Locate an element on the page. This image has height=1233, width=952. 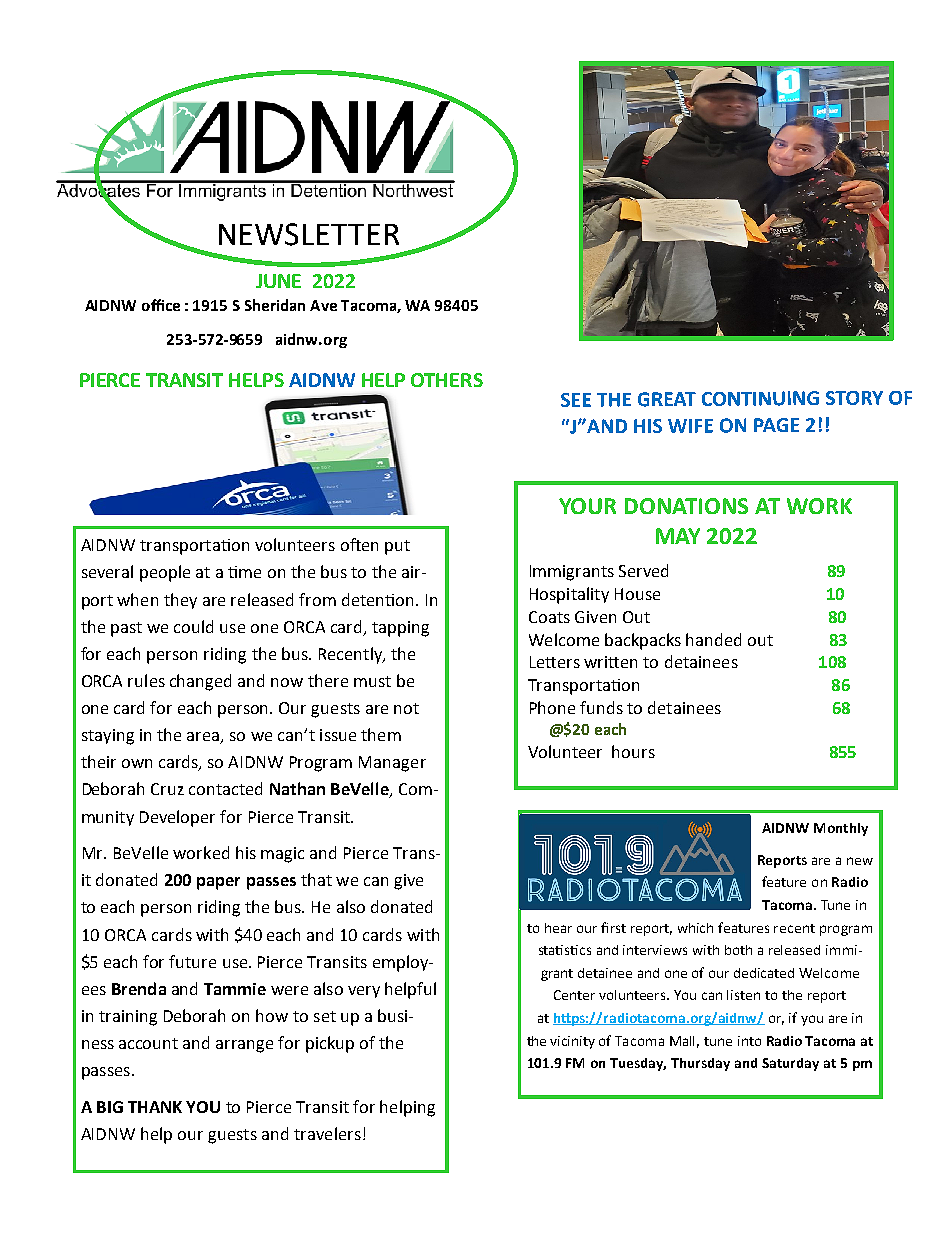
NEWSLETTER is located at coordinates (309, 234).
